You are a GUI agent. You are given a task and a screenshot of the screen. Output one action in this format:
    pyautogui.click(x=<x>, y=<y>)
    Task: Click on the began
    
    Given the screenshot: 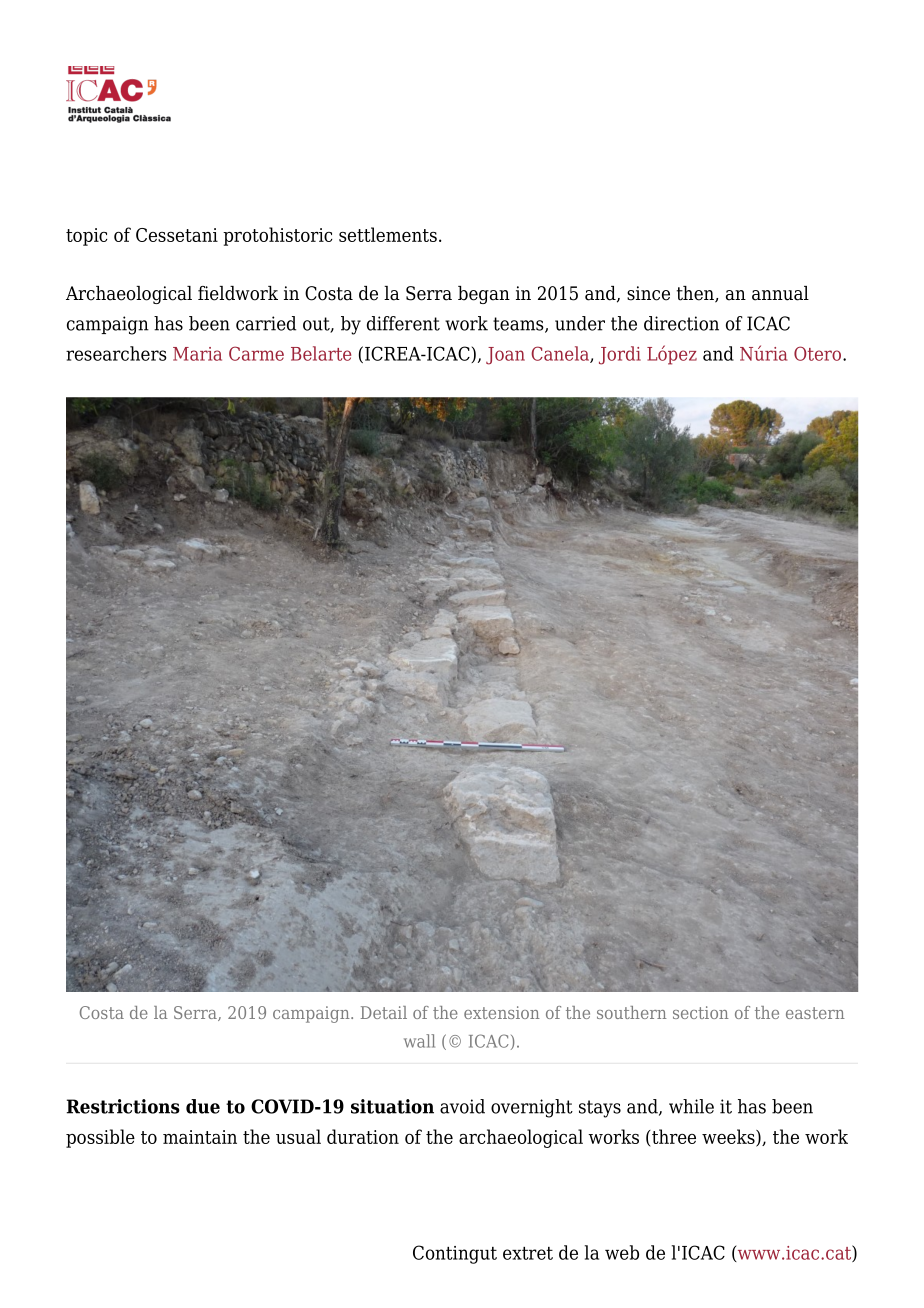 What is the action you would take?
    pyautogui.click(x=484, y=295)
